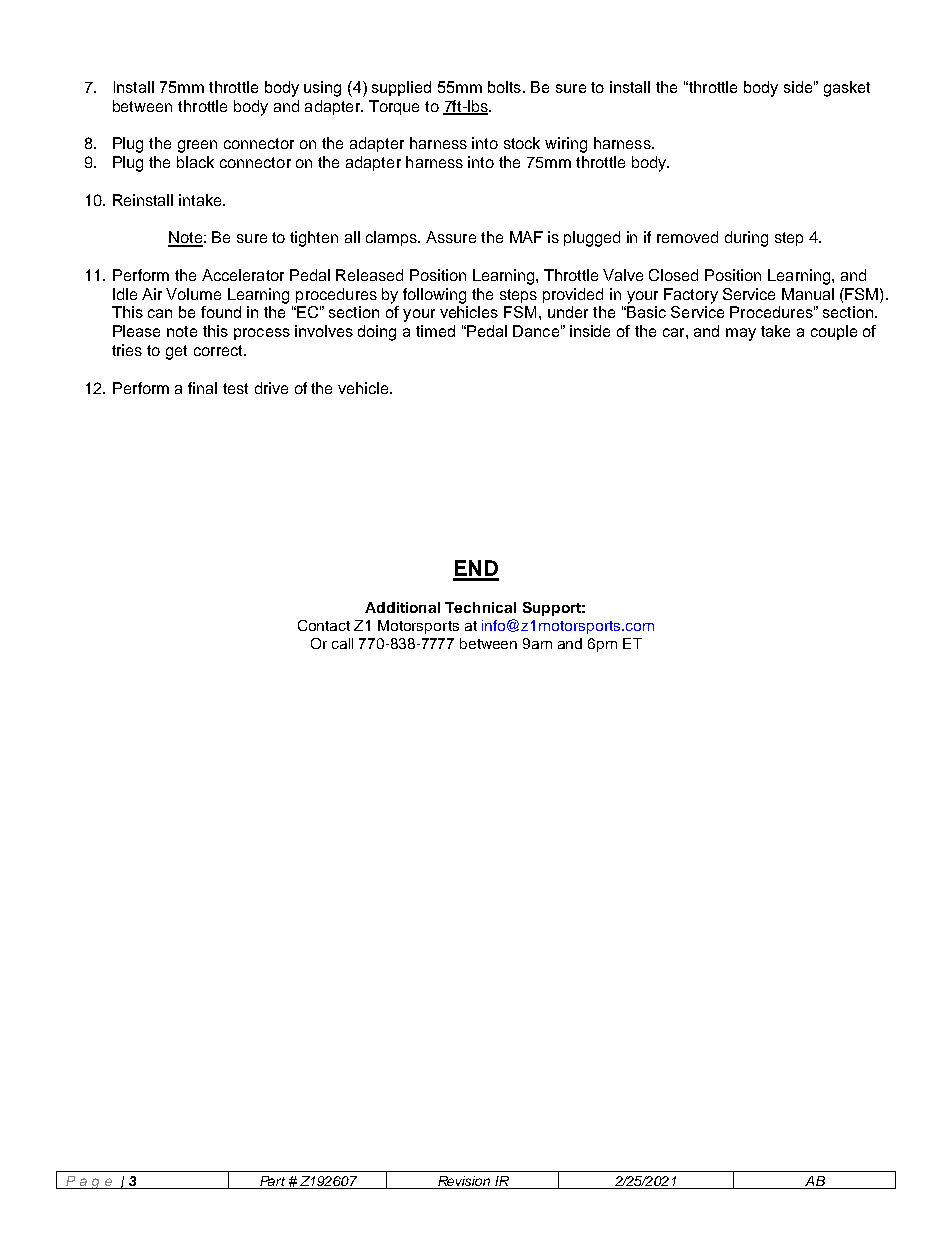 The image size is (952, 1233). Describe the element at coordinates (504, 87) in the screenshot. I see `bolts` at that location.
